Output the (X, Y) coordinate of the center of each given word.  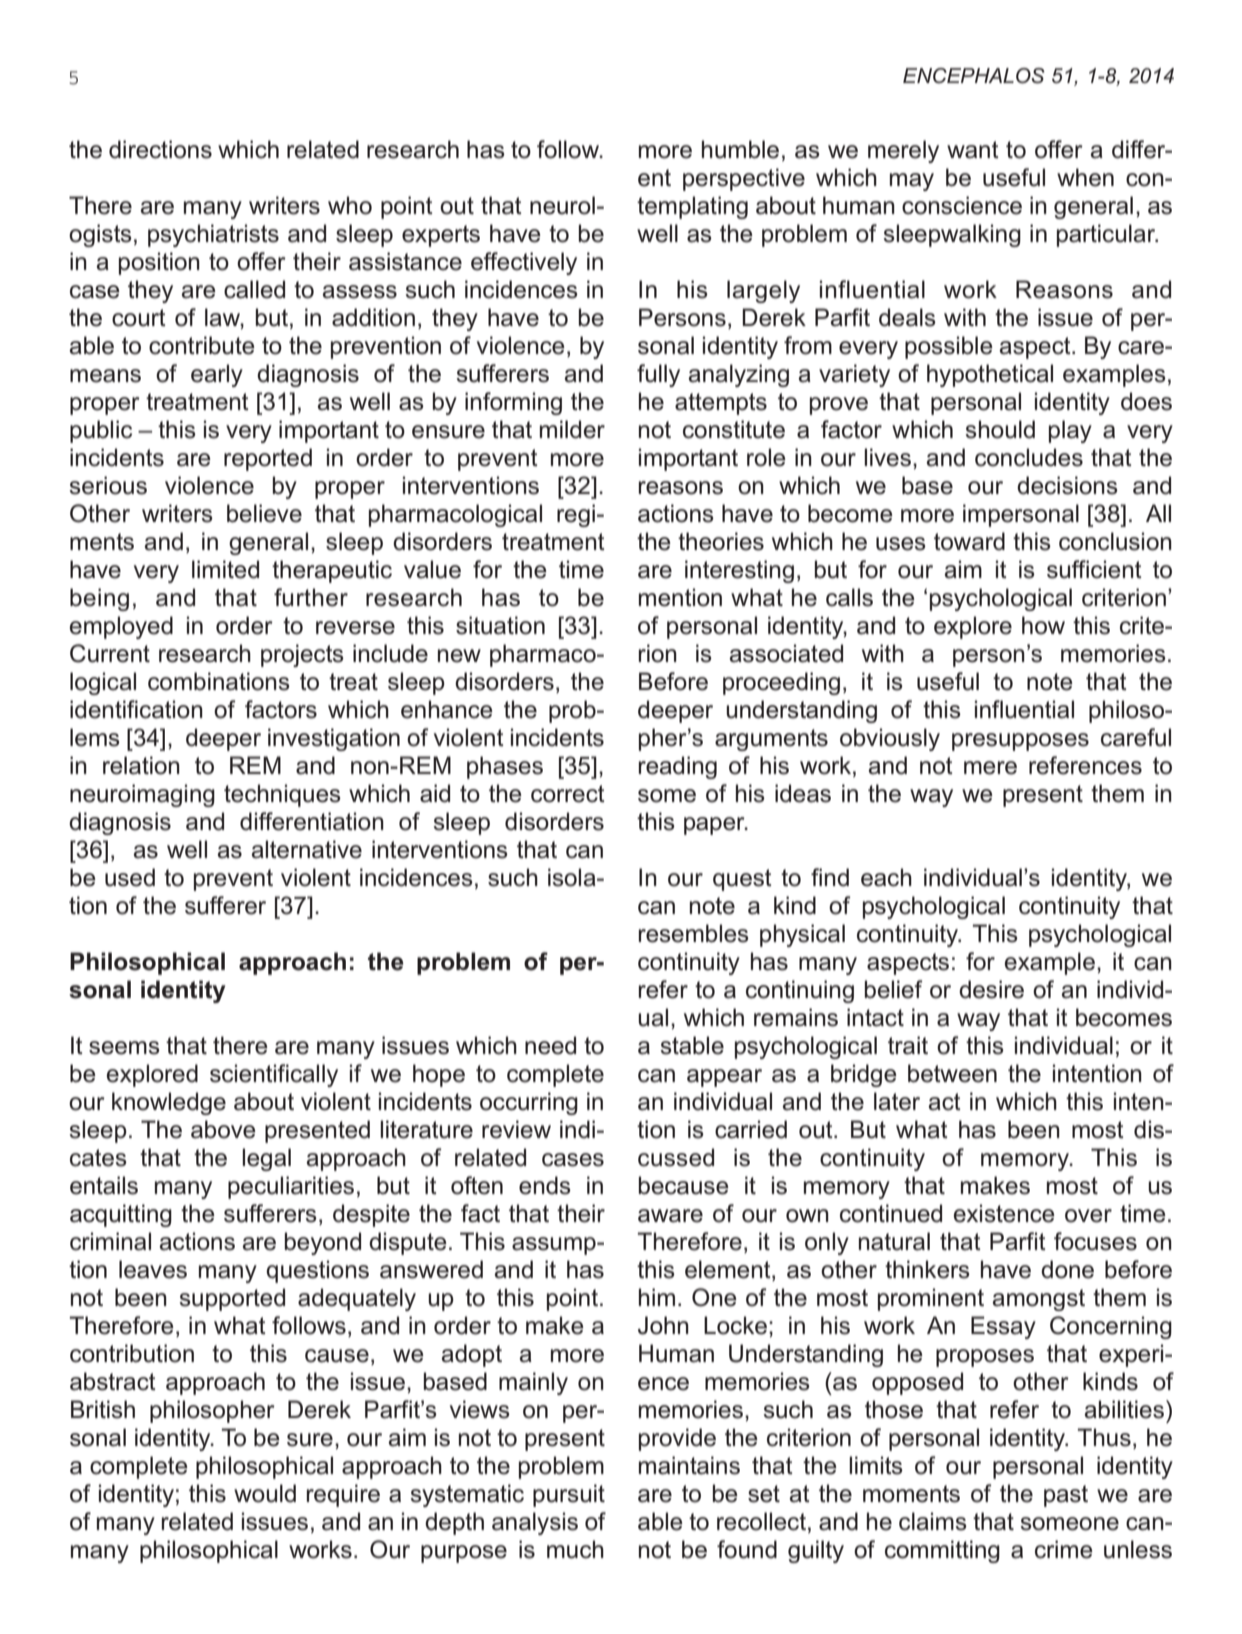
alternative (307, 849)
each (886, 877)
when (1085, 177)
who (350, 205)
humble (740, 149)
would (265, 1493)
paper (715, 826)
